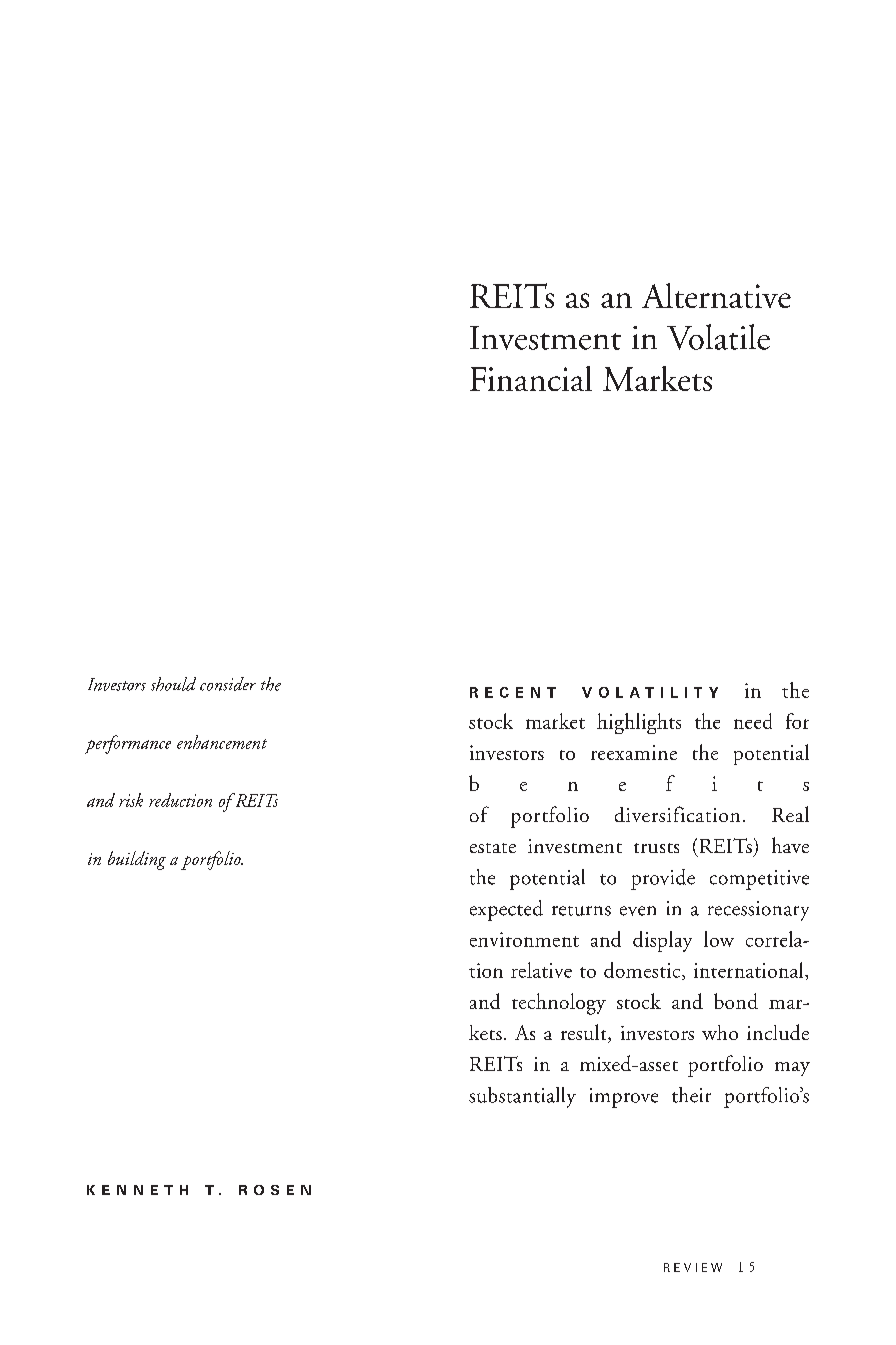 The height and width of the image is (1345, 896). What do you see at coordinates (531, 378) in the image?
I see `Financial` at bounding box center [531, 378].
